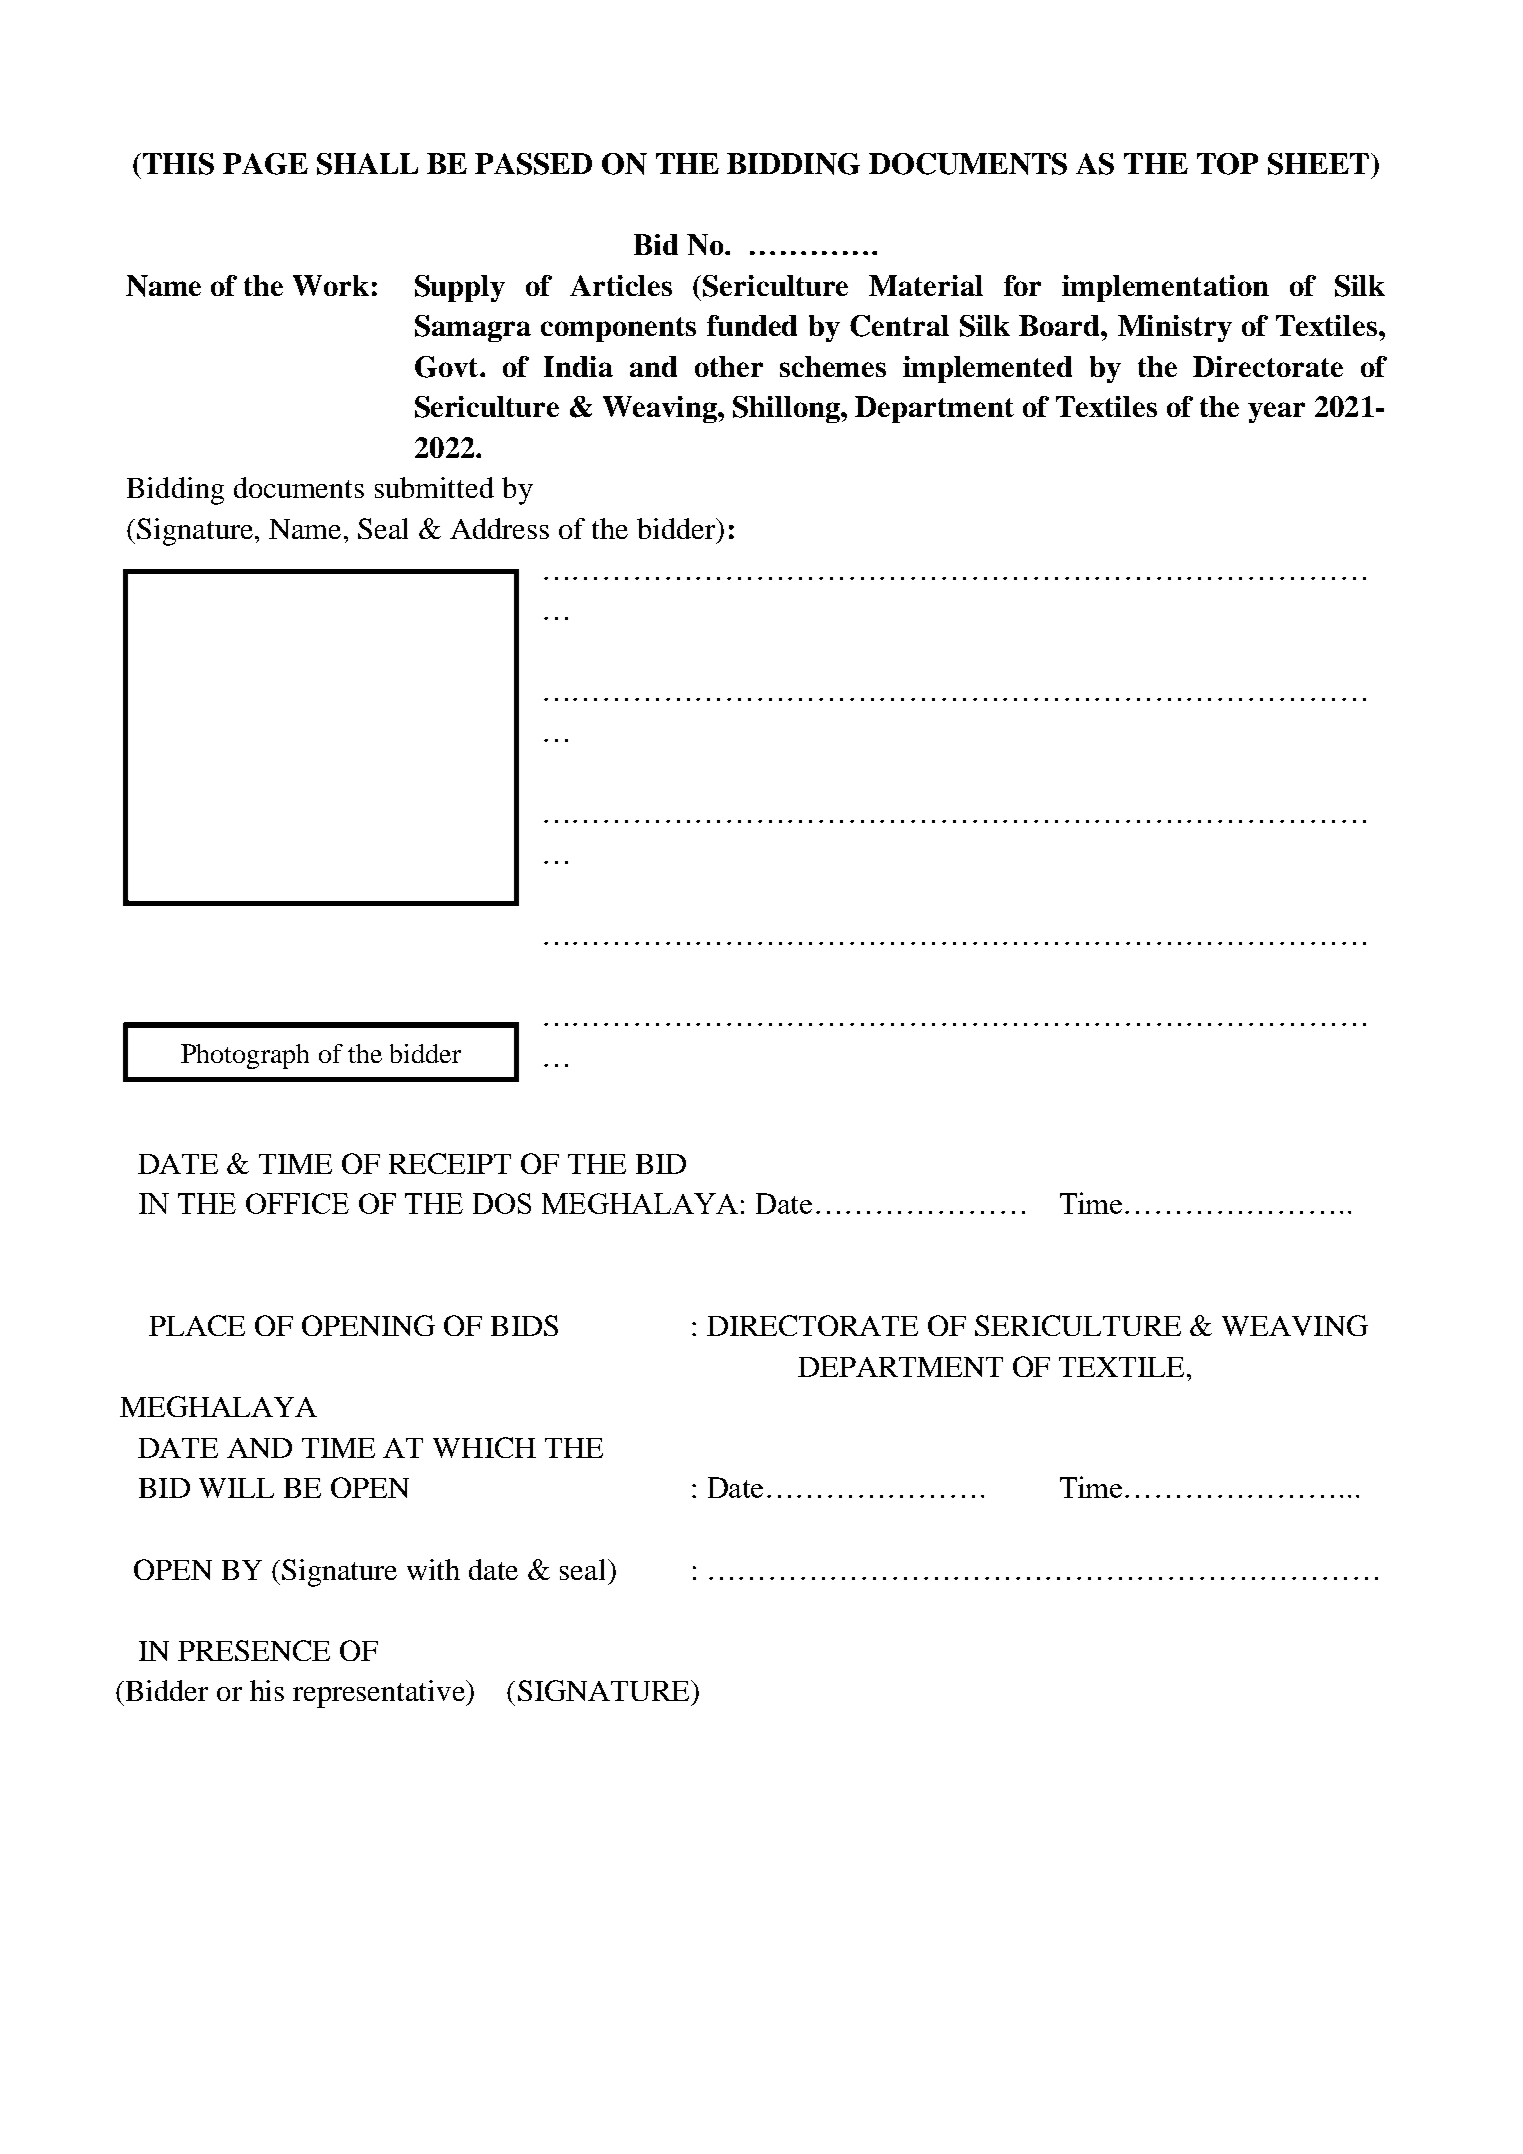 This page has width=1523, height=2154. Describe the element at coordinates (1227, 164) in the page. I see `TOP` at that location.
